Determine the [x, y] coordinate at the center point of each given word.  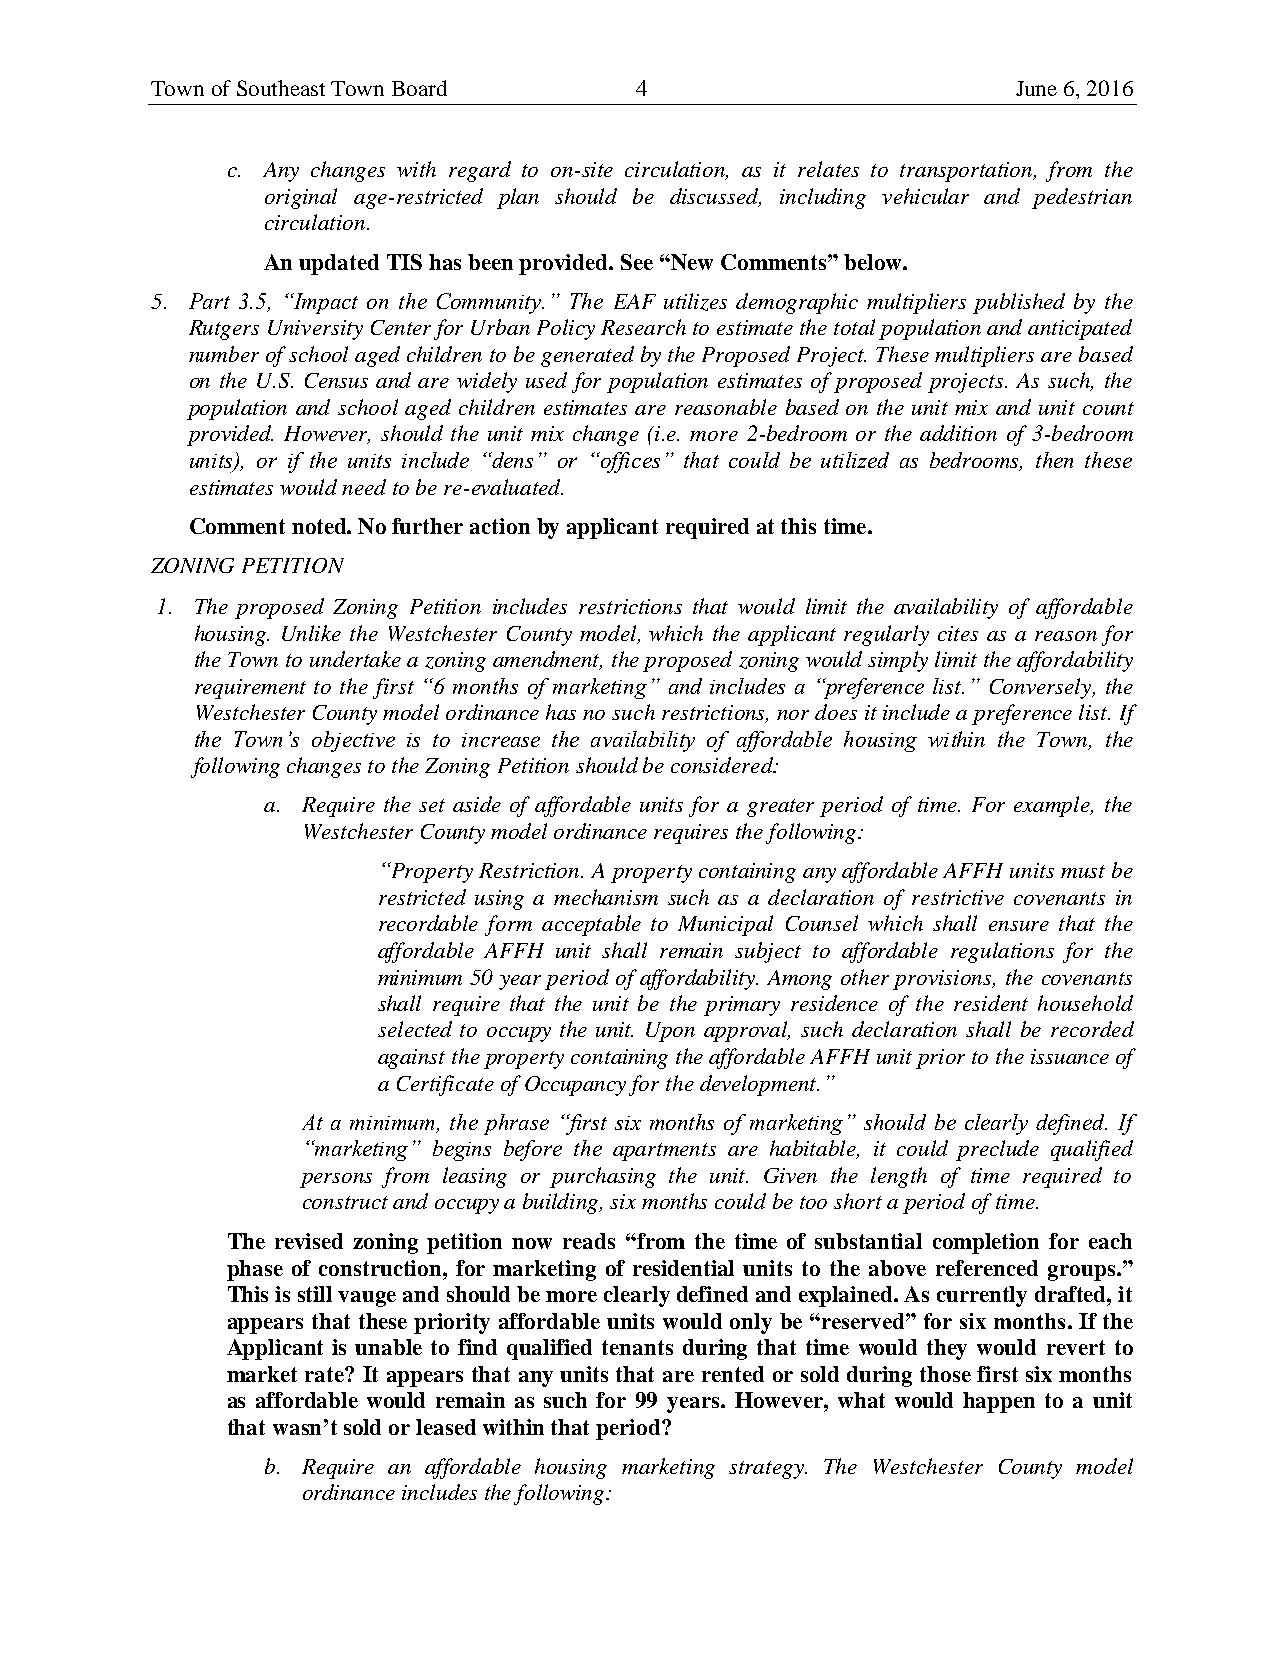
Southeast [281, 88]
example [1053, 806]
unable [388, 1347]
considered [723, 765]
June [1036, 88]
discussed [715, 197]
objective [353, 741]
